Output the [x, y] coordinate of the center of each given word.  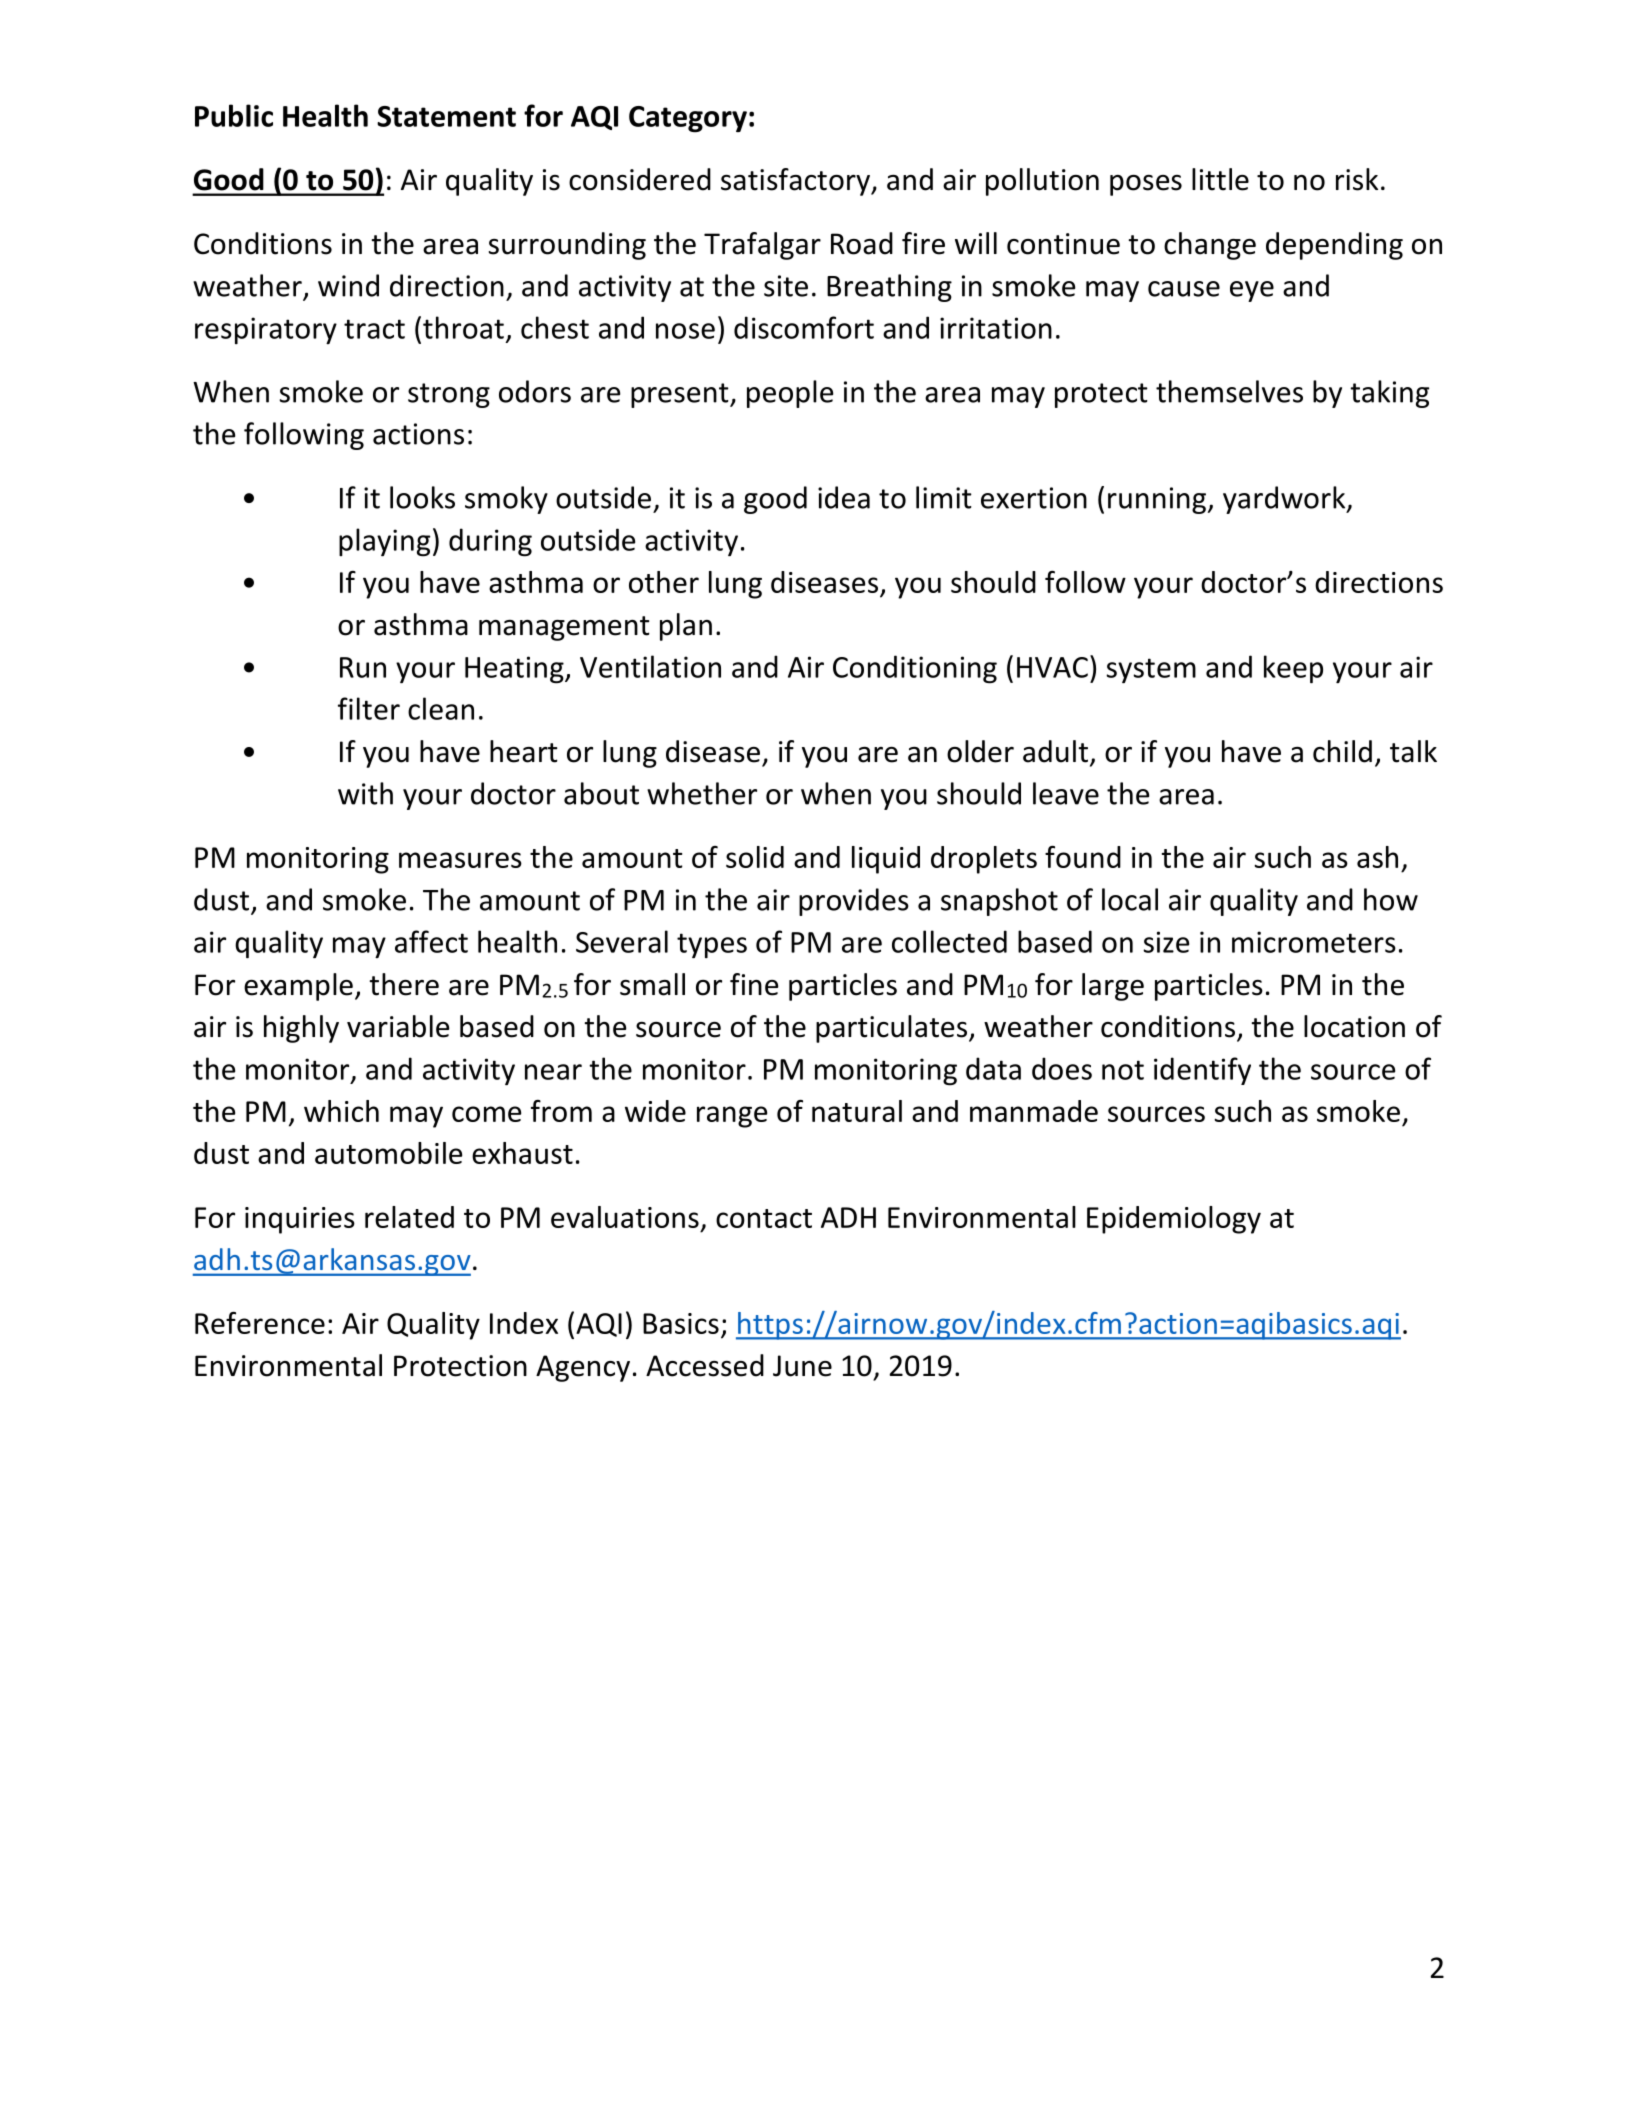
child [1342, 751]
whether [702, 793]
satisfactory [796, 182]
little [1220, 179]
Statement [446, 116]
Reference [260, 1323]
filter [369, 708]
